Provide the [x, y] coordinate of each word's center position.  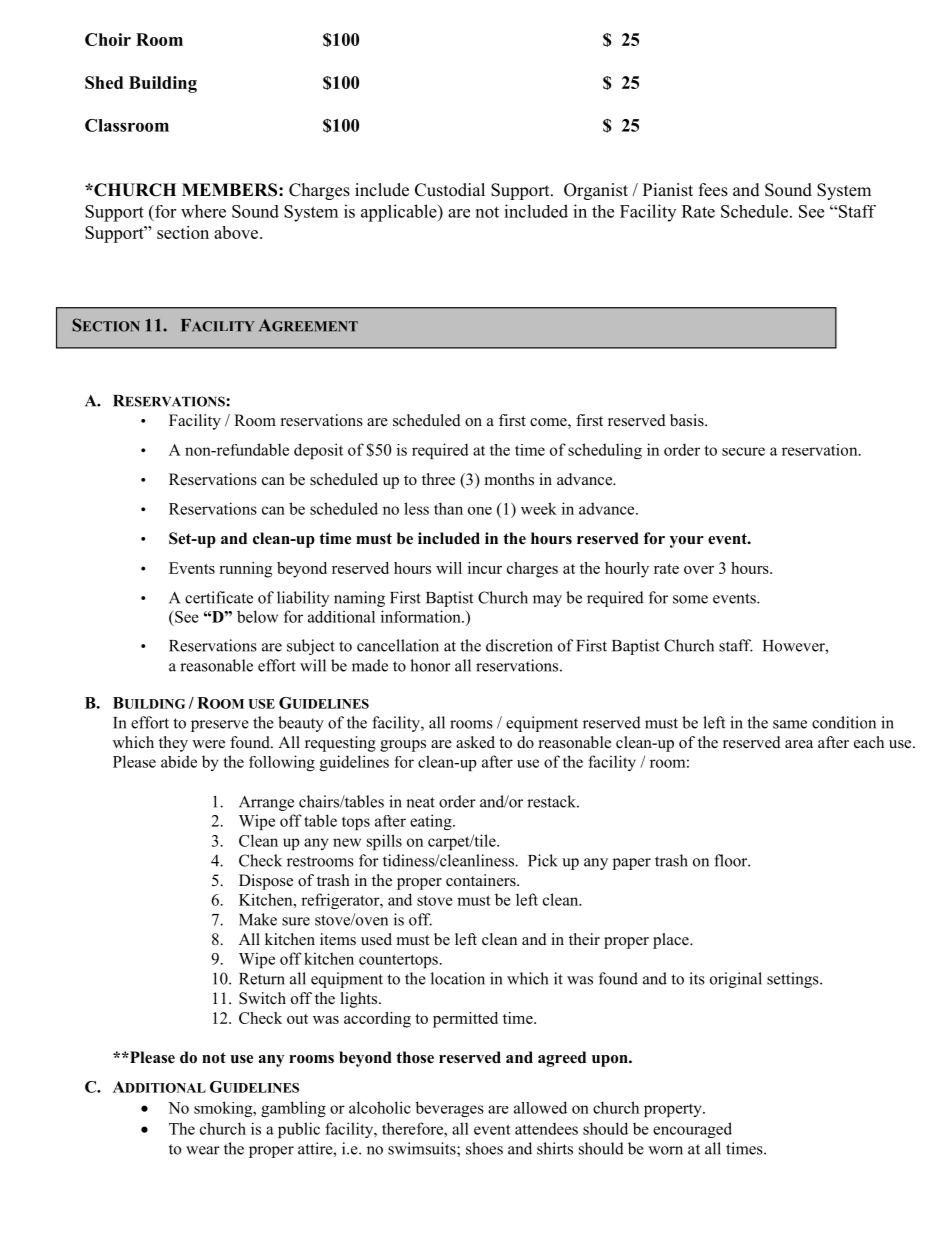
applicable [400, 213]
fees [713, 190]
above [237, 232]
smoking [224, 1109]
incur [485, 568]
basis [688, 420]
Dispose [266, 882]
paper [632, 864]
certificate [219, 597]
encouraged [692, 1130]
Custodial [450, 190]
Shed [104, 82]
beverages [450, 1109]
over [699, 570]
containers [482, 880]
